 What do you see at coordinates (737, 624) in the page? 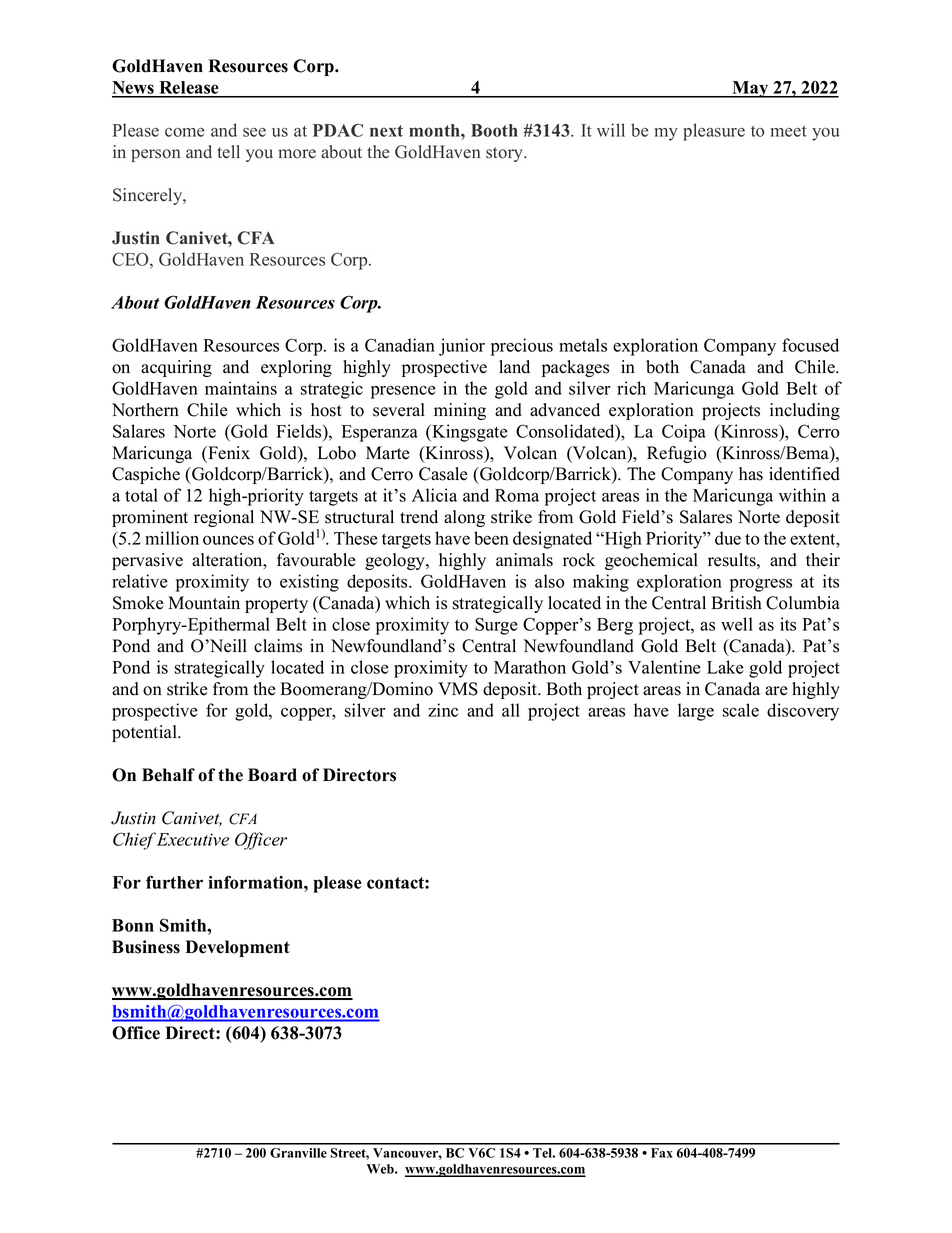
I see `well` at bounding box center [737, 624].
